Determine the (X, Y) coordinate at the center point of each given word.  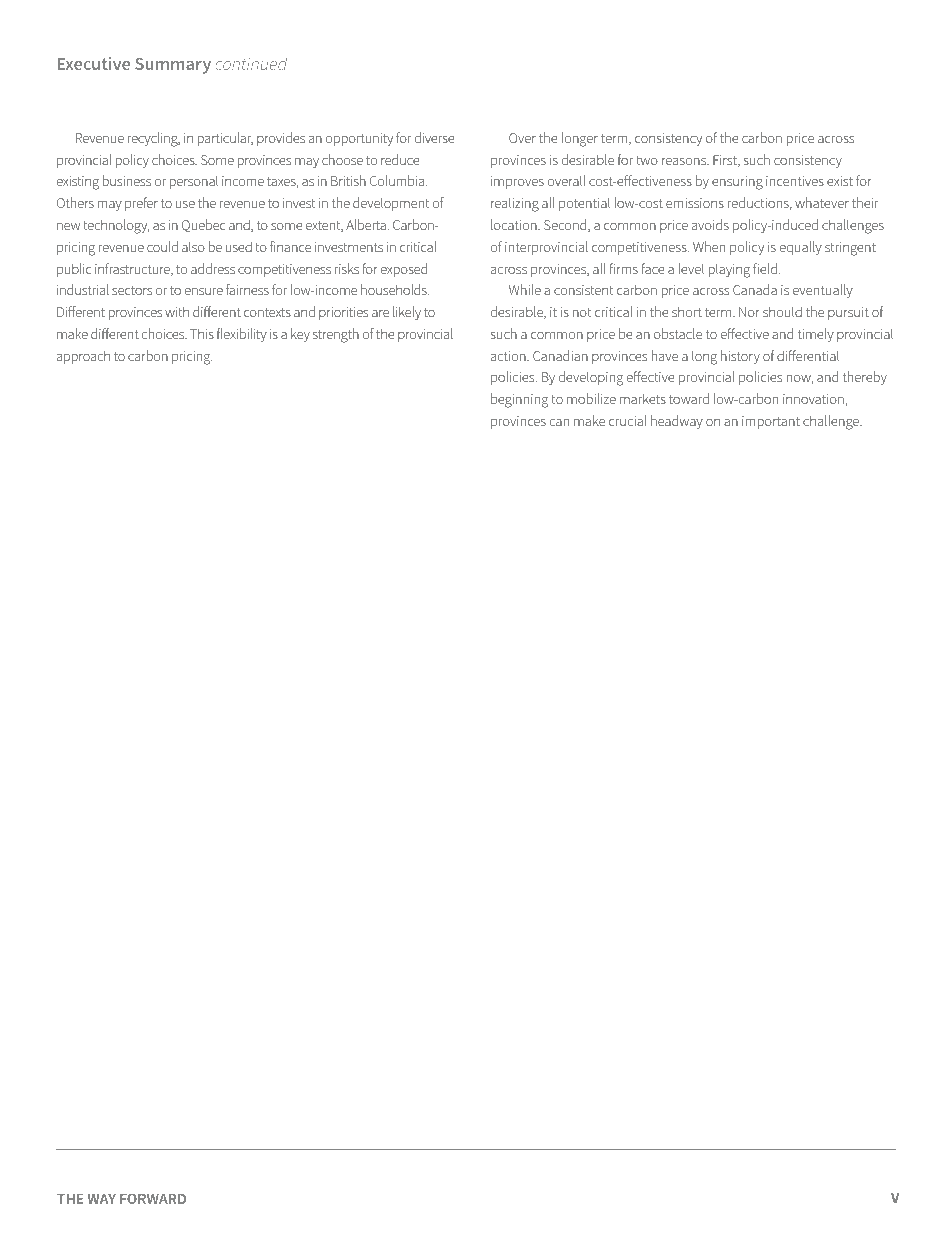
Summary (173, 66)
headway (677, 422)
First (726, 161)
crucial (627, 420)
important (771, 422)
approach (83, 357)
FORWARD (153, 1199)
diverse (435, 137)
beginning (519, 400)
